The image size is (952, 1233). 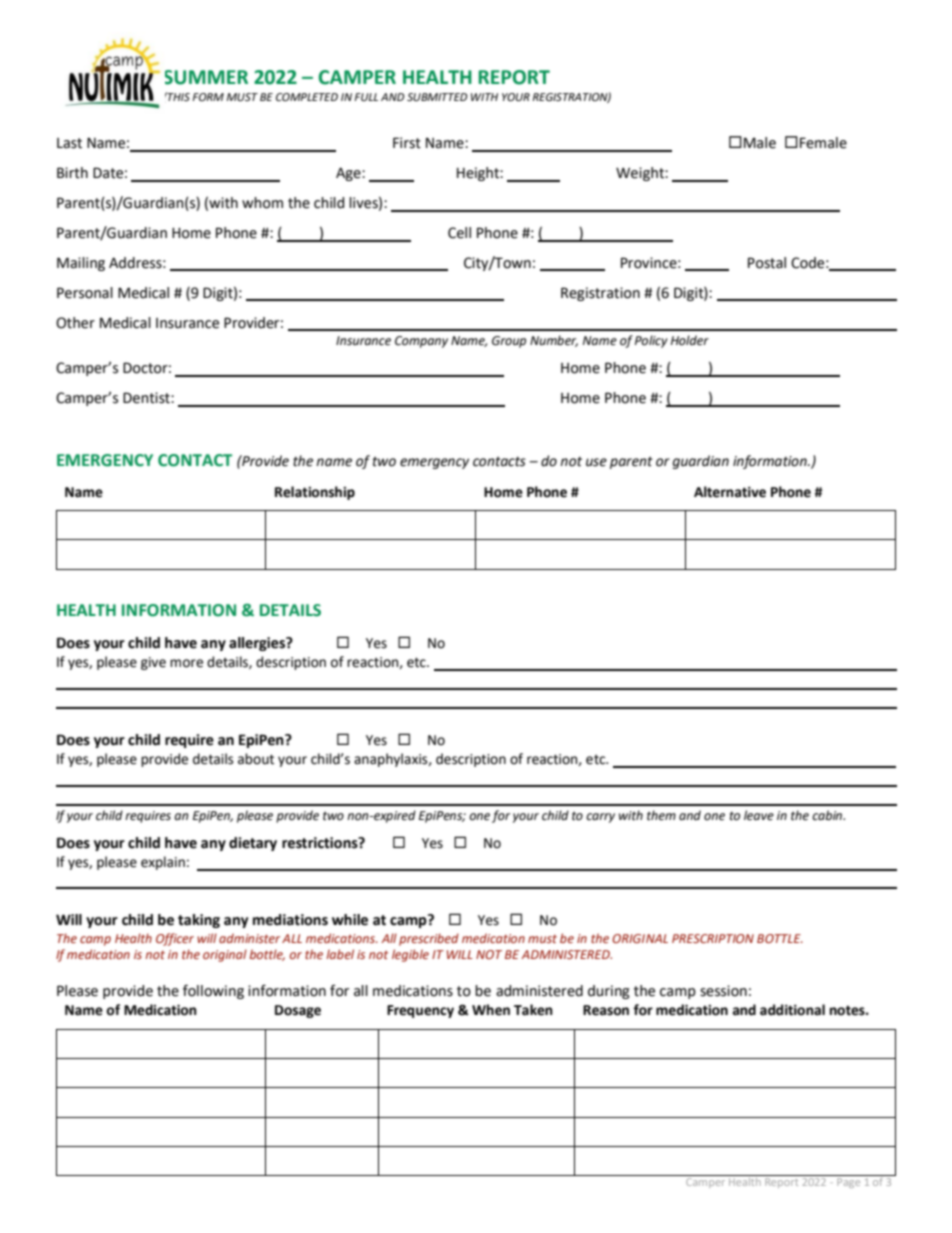 I want to click on following, so click(x=213, y=991).
